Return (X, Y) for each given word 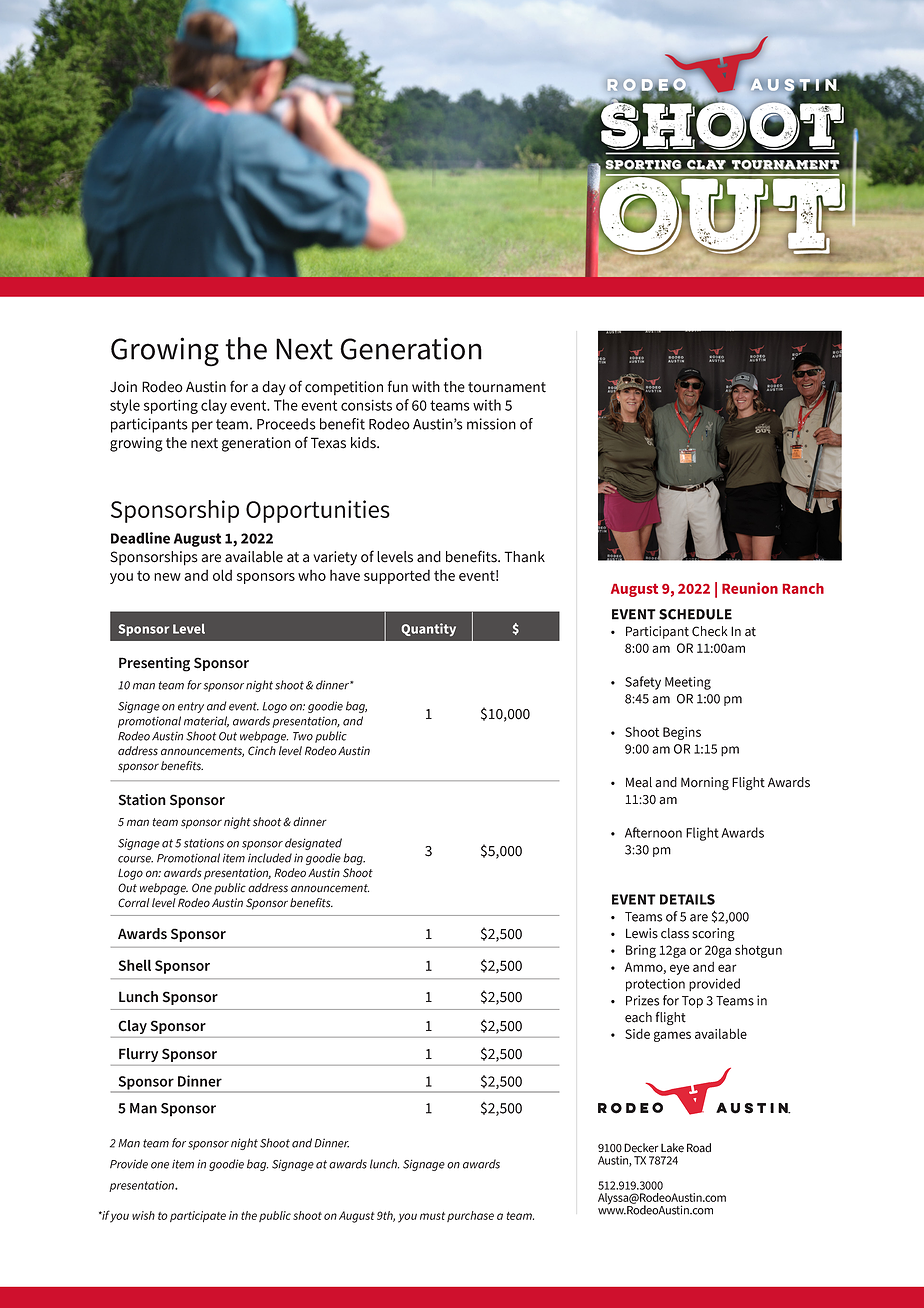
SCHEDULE (695, 614)
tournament (507, 387)
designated (313, 844)
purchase (470, 1216)
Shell (135, 965)
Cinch (262, 751)
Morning (705, 783)
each (638, 1017)
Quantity (429, 629)
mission (491, 424)
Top (692, 1002)
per (202, 427)
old (222, 575)
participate (198, 1216)
